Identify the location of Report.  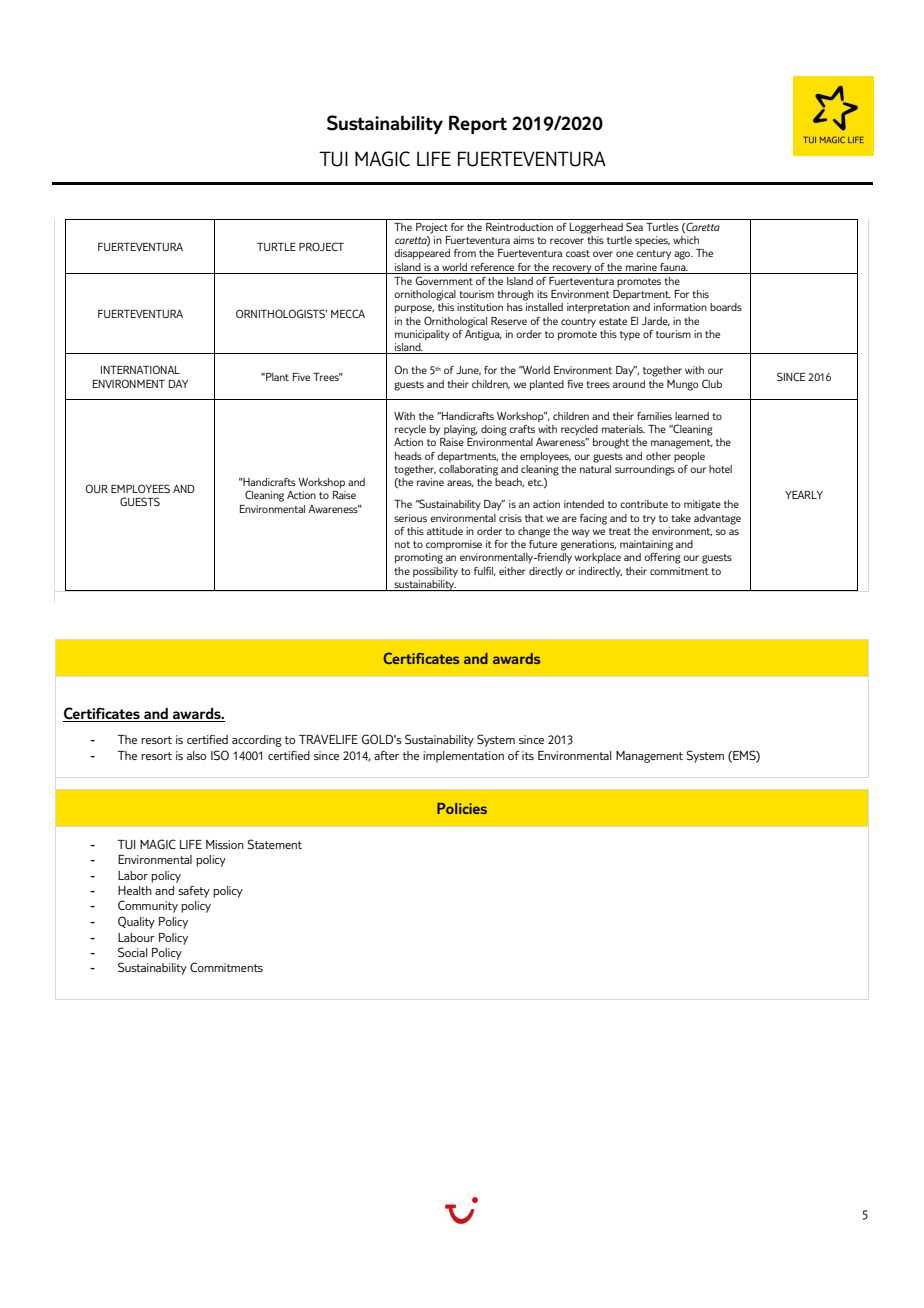
(478, 124).
